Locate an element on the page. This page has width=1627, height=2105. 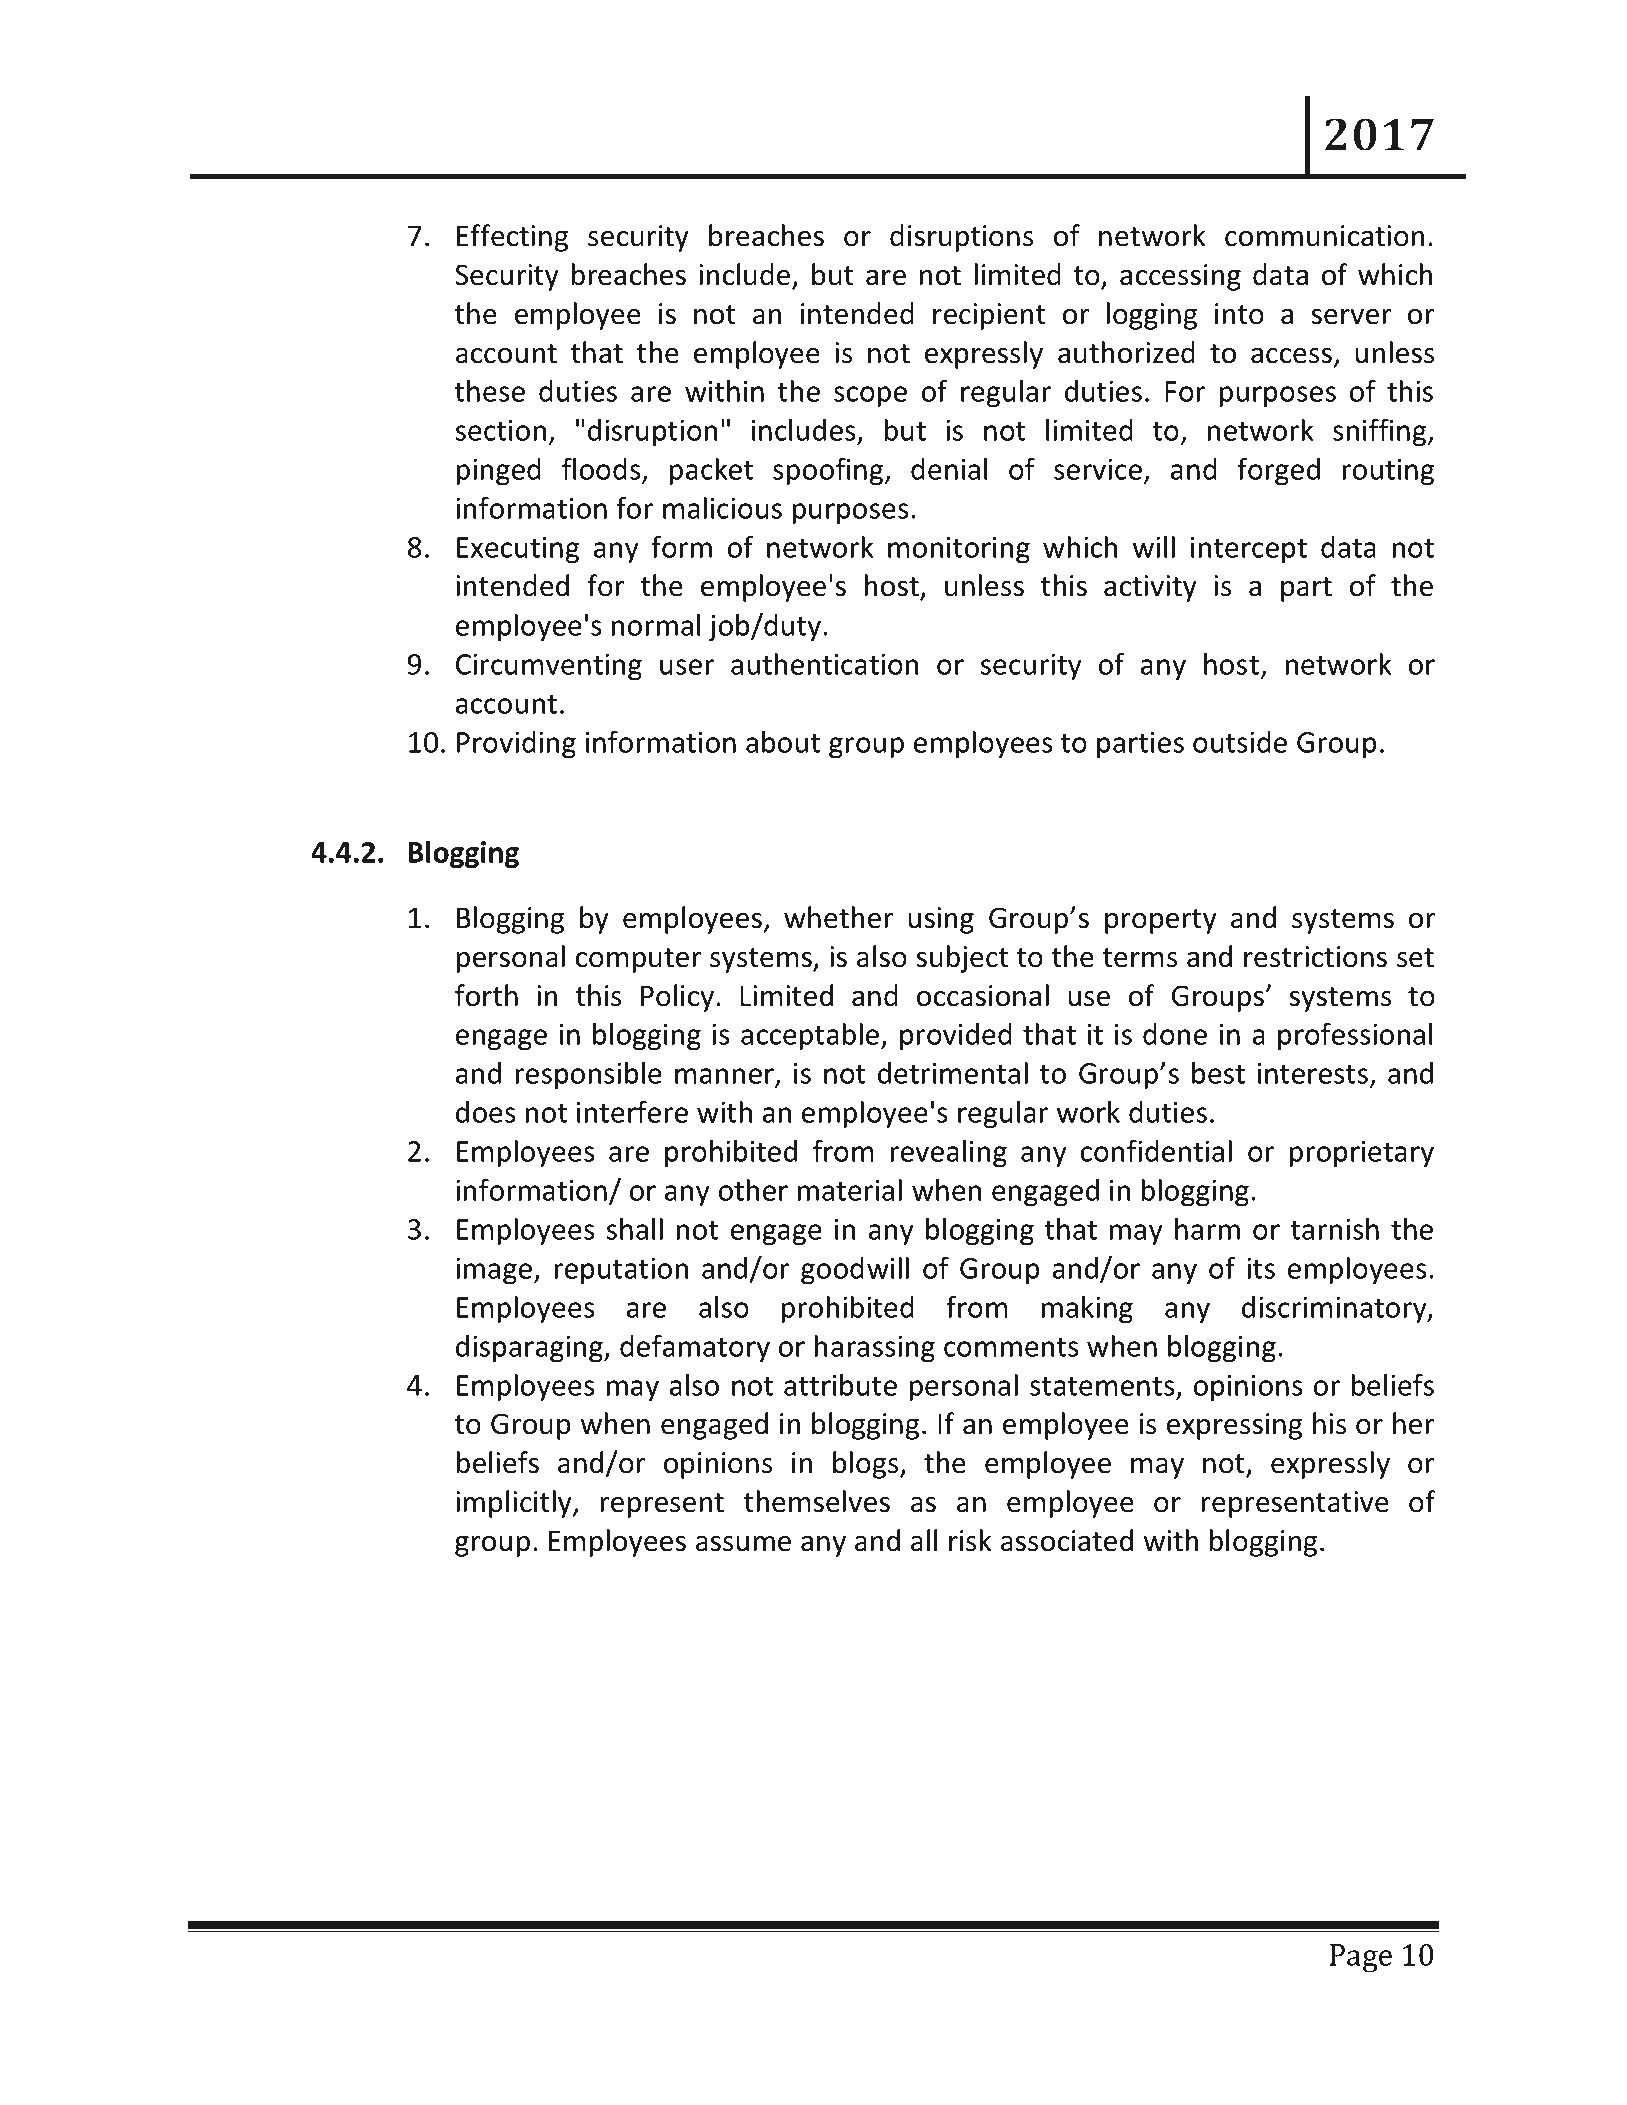
Effecting is located at coordinates (512, 238).
